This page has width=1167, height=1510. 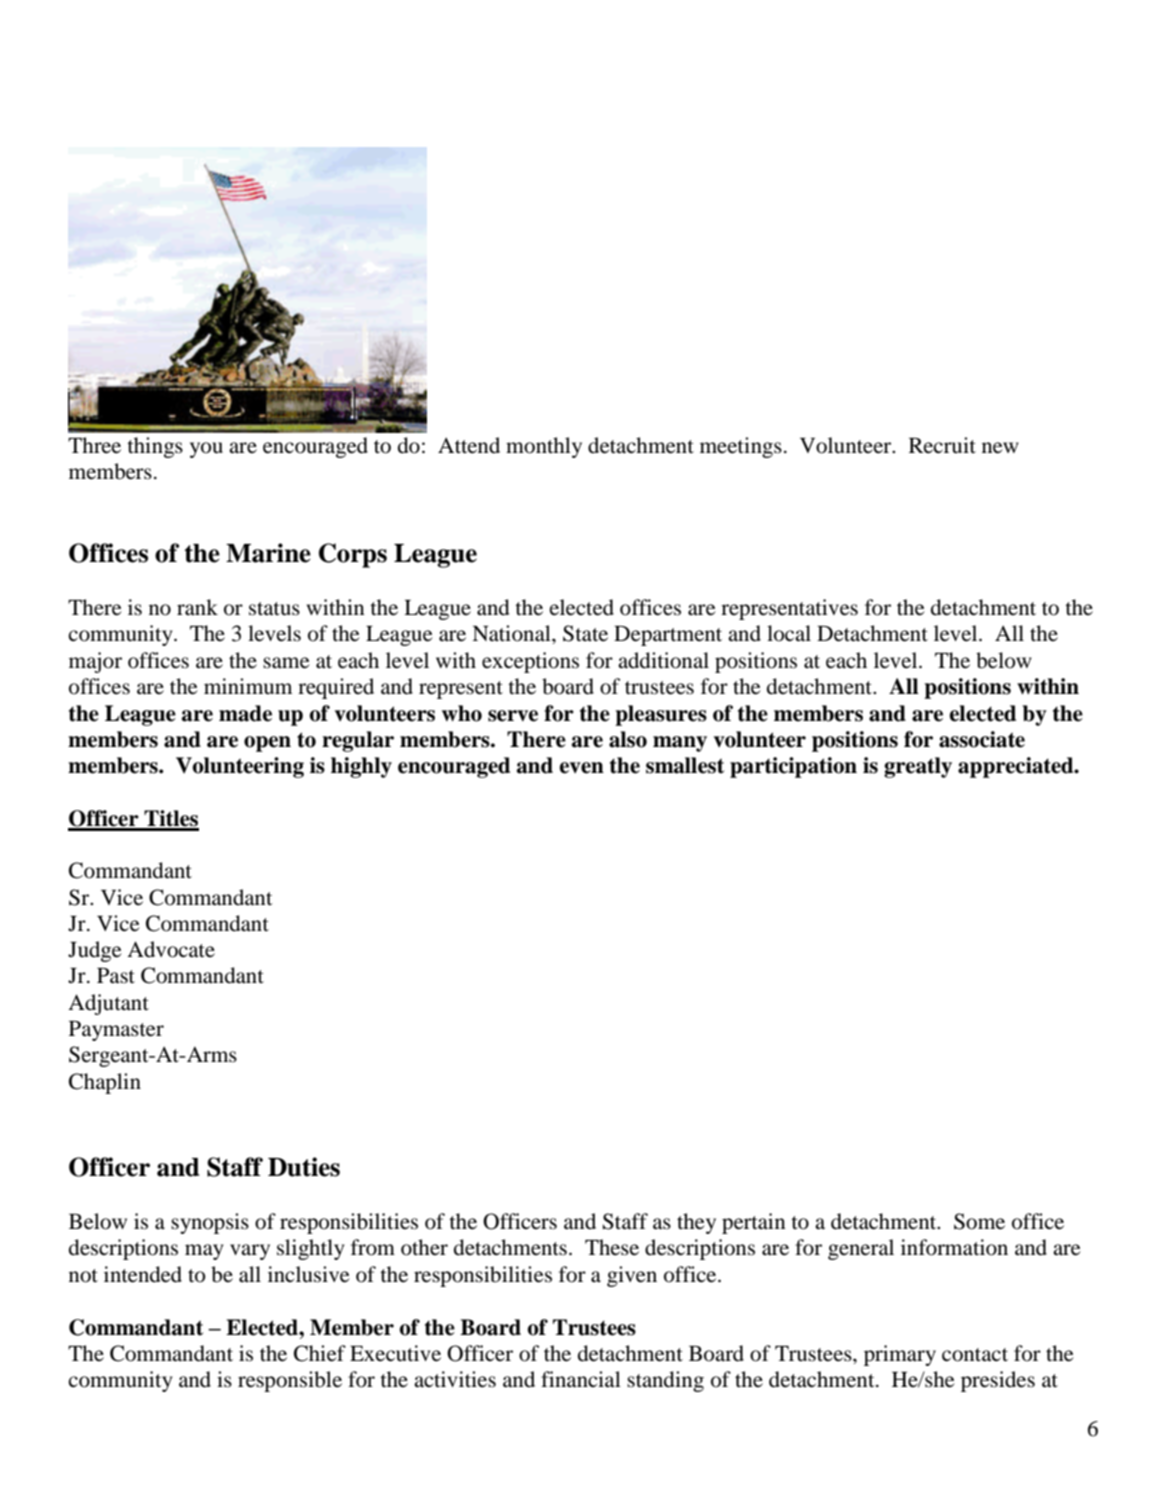 What do you see at coordinates (267, 744) in the page?
I see `open` at bounding box center [267, 744].
